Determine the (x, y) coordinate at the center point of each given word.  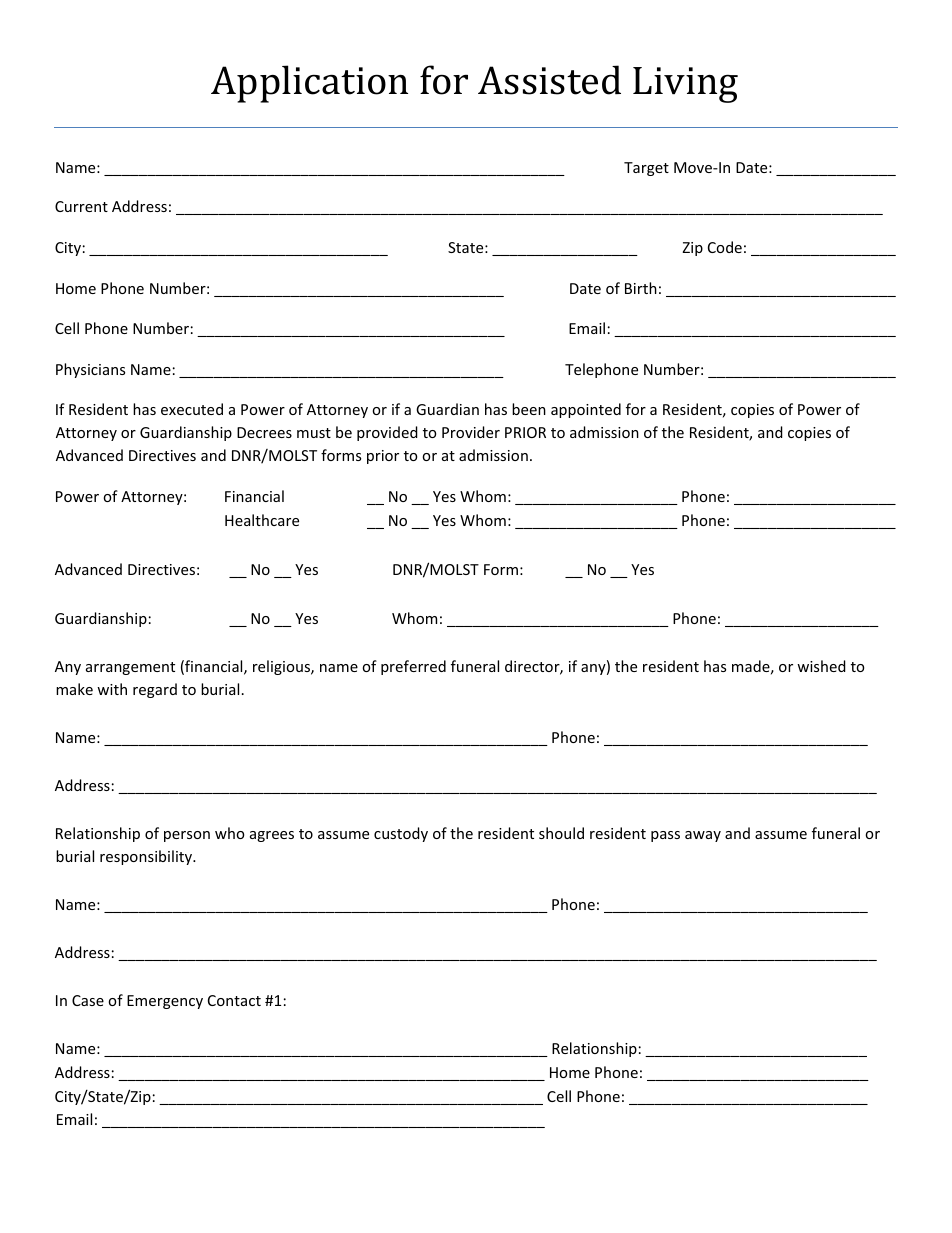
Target (646, 169)
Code (725, 247)
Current (81, 206)
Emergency (165, 1002)
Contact (234, 1000)
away (703, 836)
